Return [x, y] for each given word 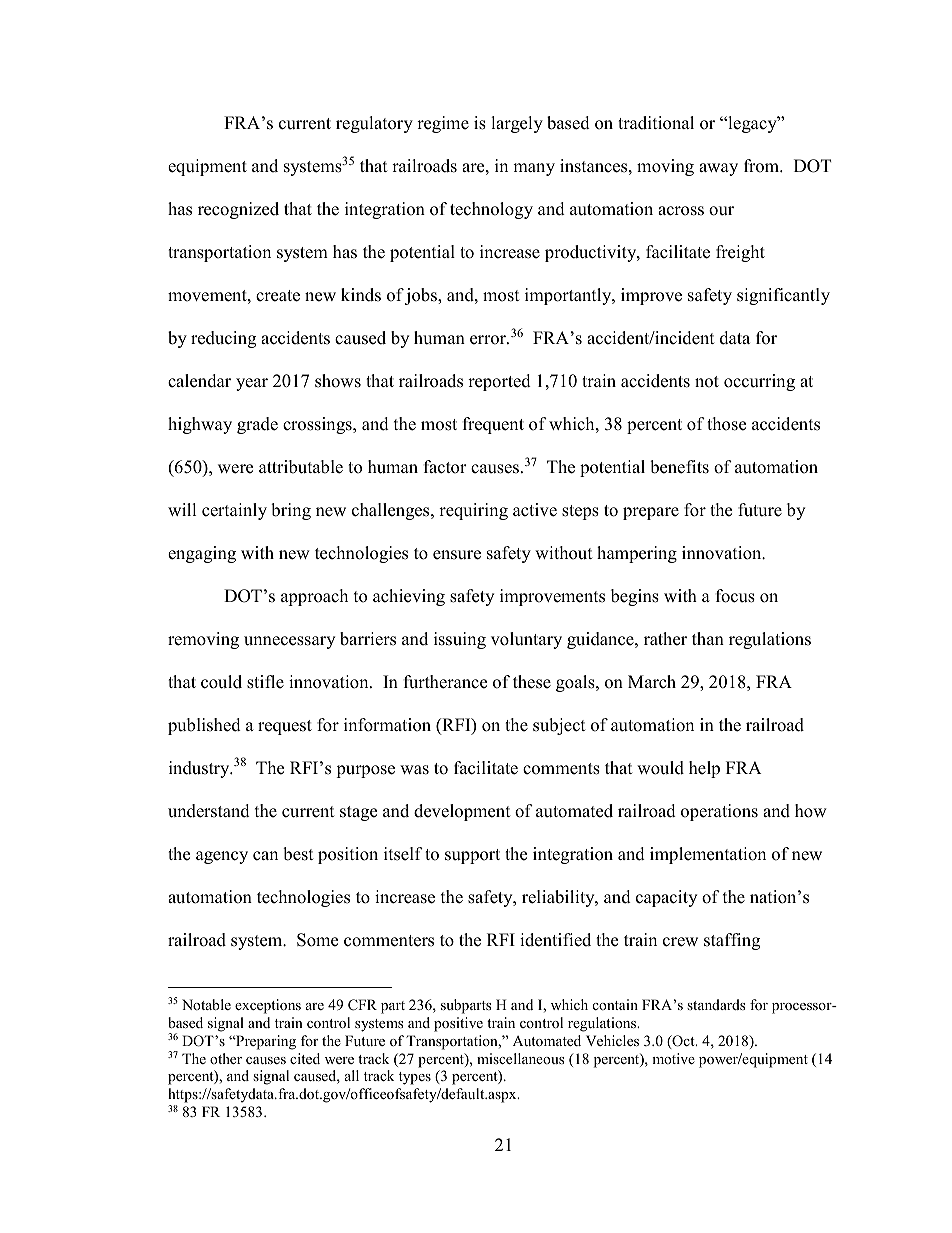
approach [314, 597]
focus [735, 596]
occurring [759, 382]
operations [719, 812]
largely [517, 124]
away [718, 169]
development [462, 812]
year [252, 384]
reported [499, 382]
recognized [238, 210]
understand [209, 811]
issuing [460, 640]
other [226, 1058]
